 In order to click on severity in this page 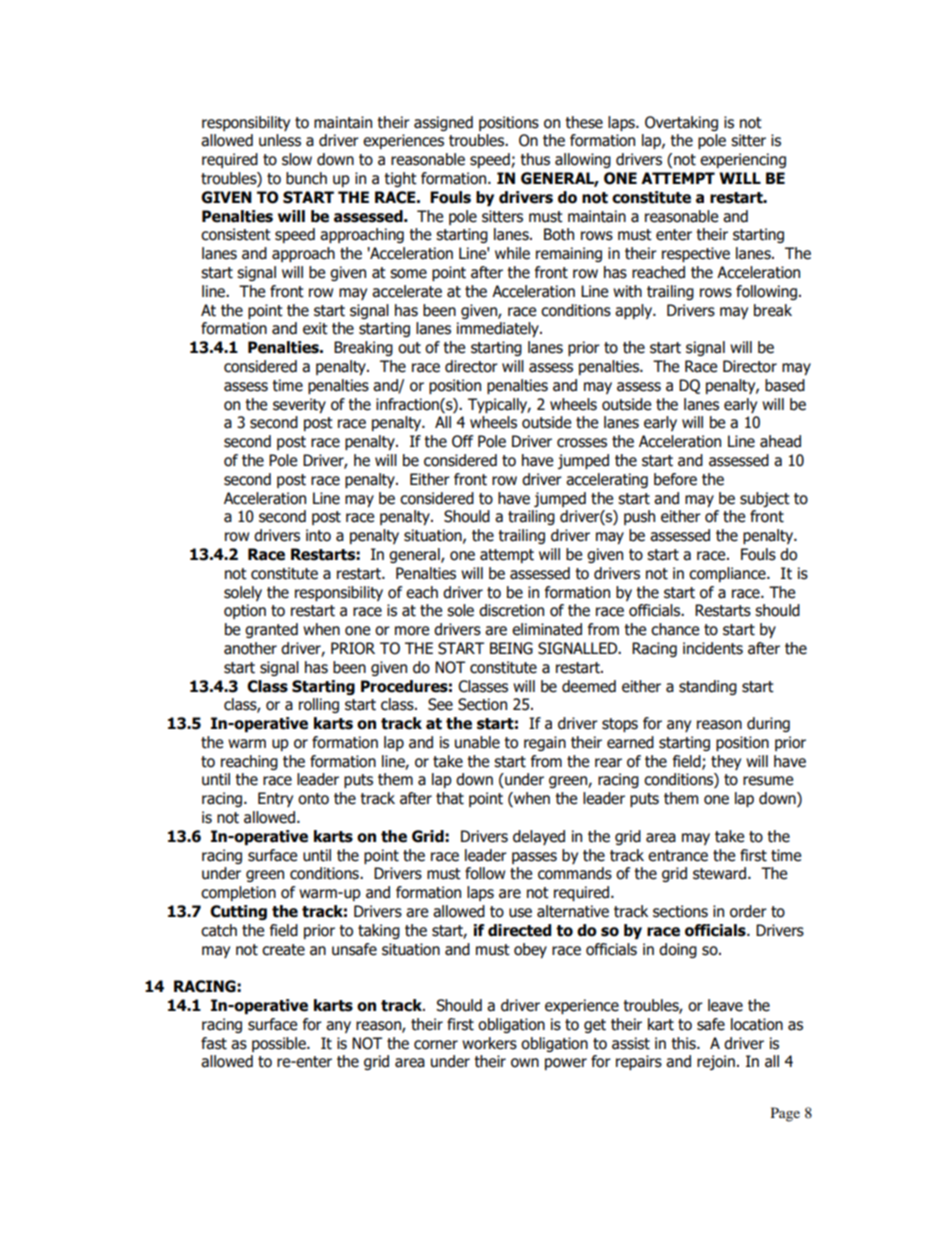, I will do `click(299, 405)`.
